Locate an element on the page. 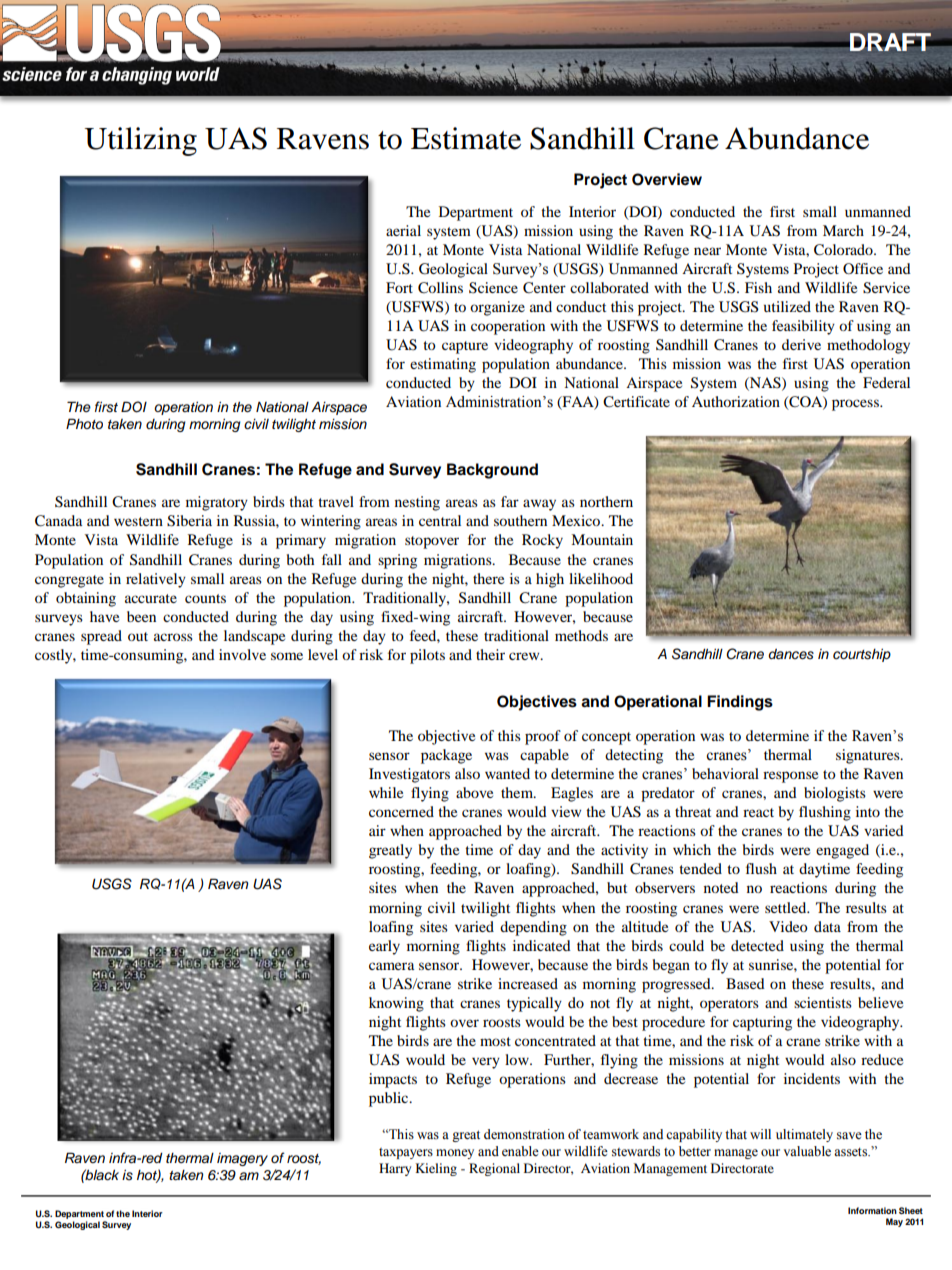 The height and width of the image is (1270, 952). dances is located at coordinates (791, 654).
